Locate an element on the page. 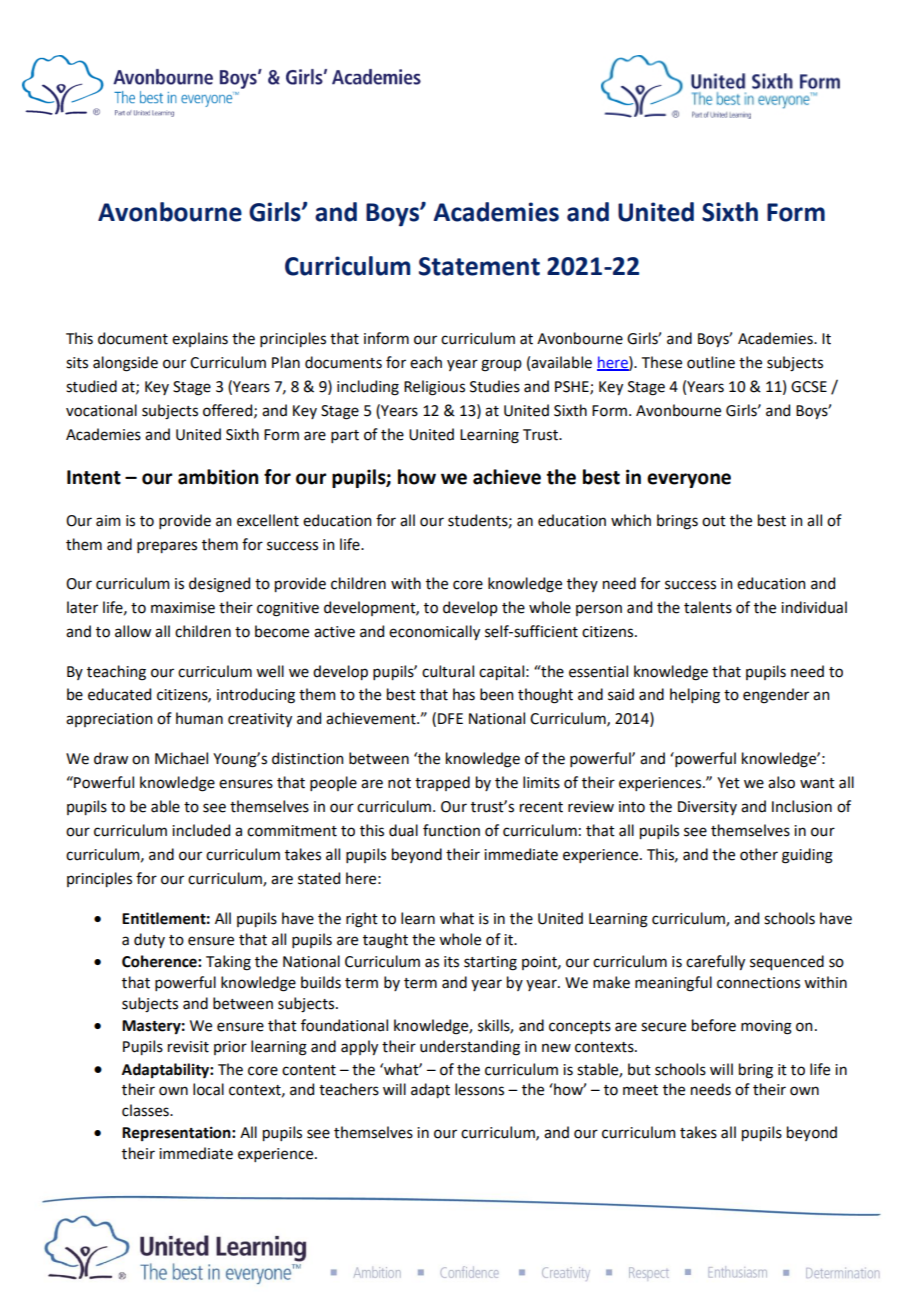  local is located at coordinates (208, 1089).
